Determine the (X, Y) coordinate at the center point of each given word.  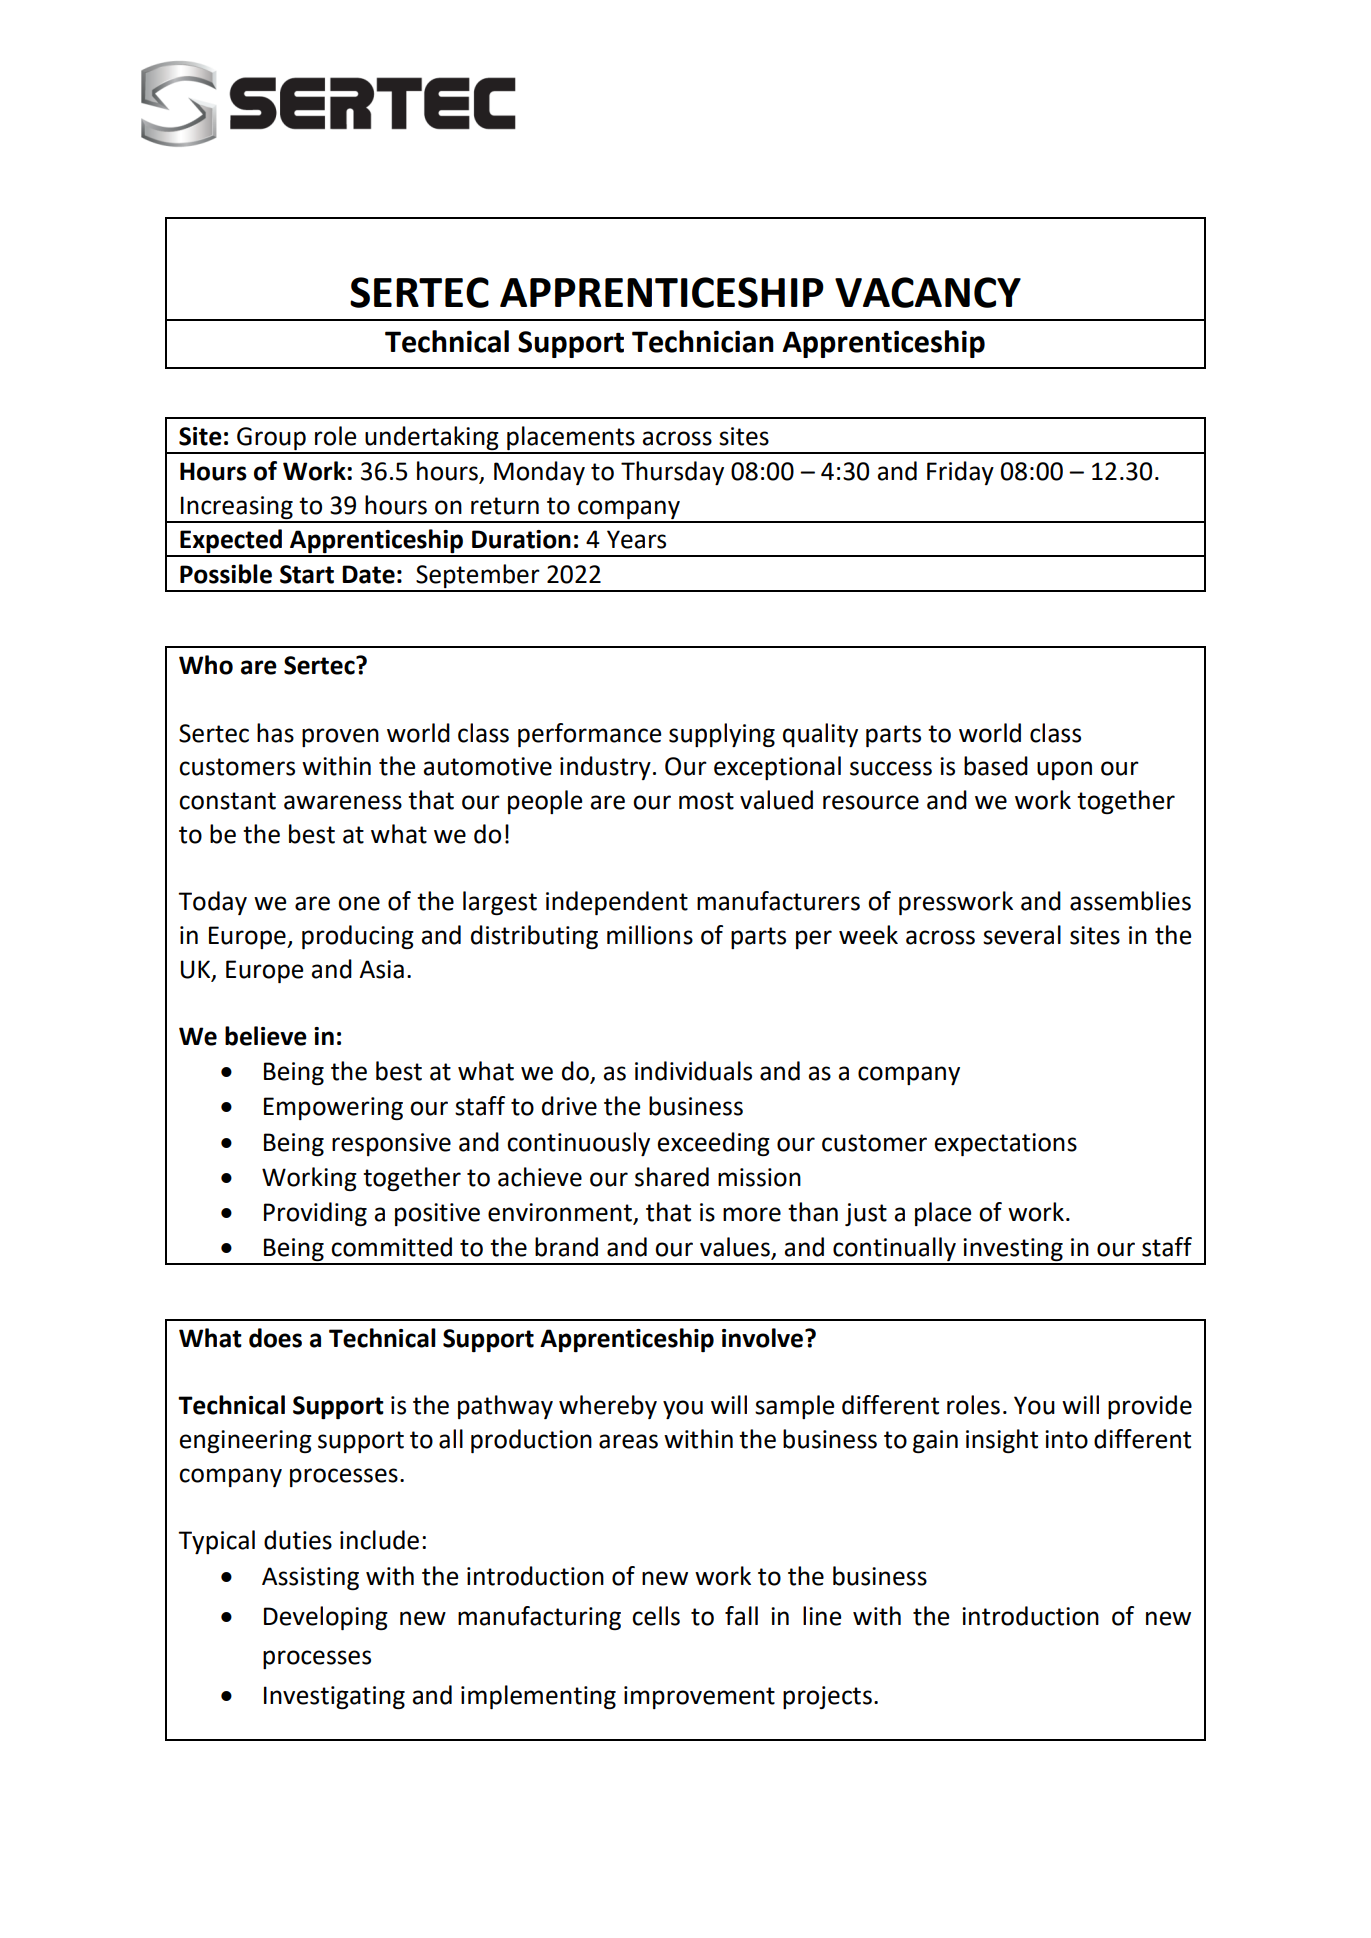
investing (1013, 1251)
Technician (703, 341)
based (996, 766)
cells (656, 1616)
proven (340, 737)
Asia (381, 969)
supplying (722, 735)
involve (764, 1338)
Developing (326, 1618)
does (275, 1338)
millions (650, 935)
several (1022, 935)
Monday (539, 473)
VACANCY (928, 292)
